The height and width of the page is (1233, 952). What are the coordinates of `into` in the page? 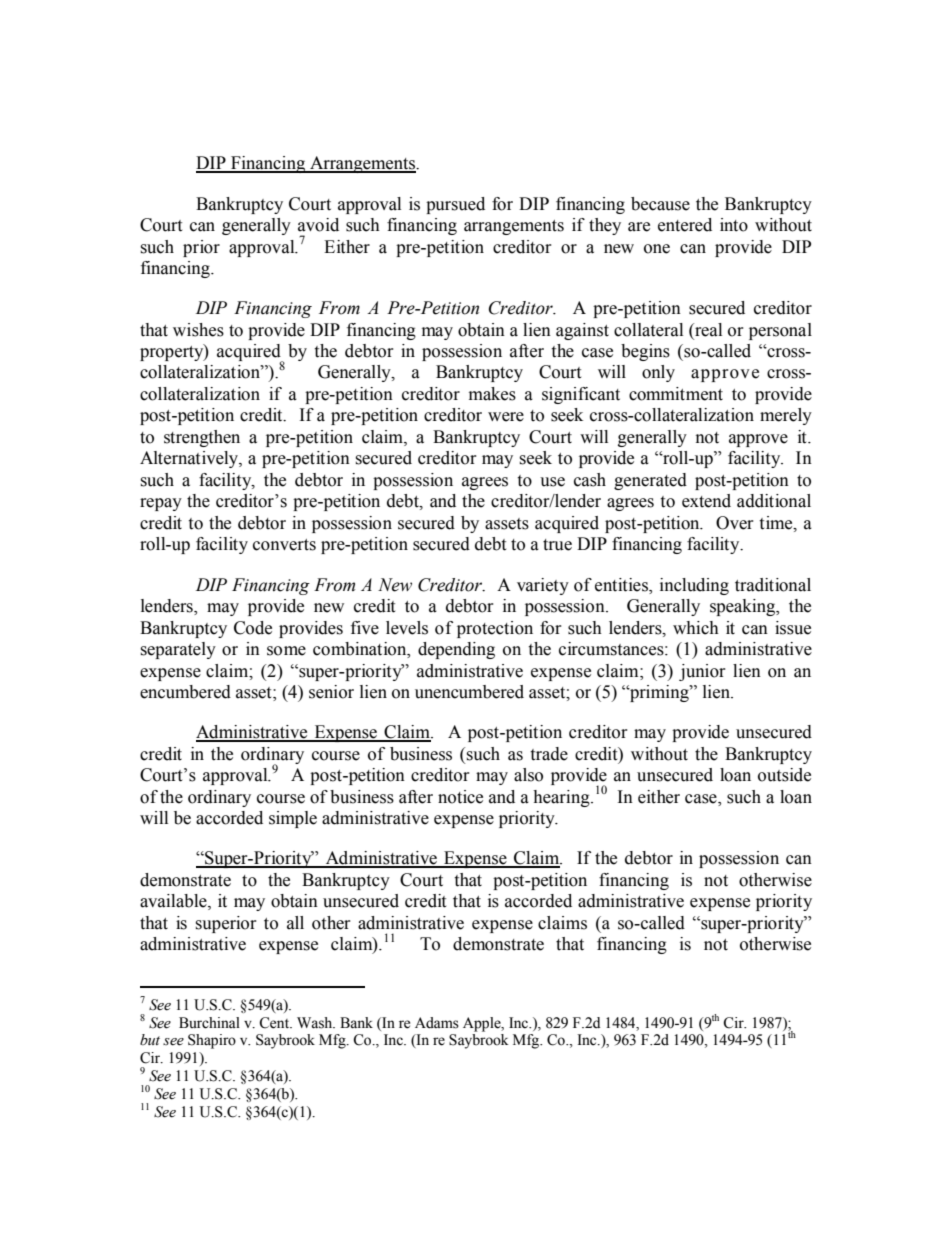 It's located at (734, 225).
